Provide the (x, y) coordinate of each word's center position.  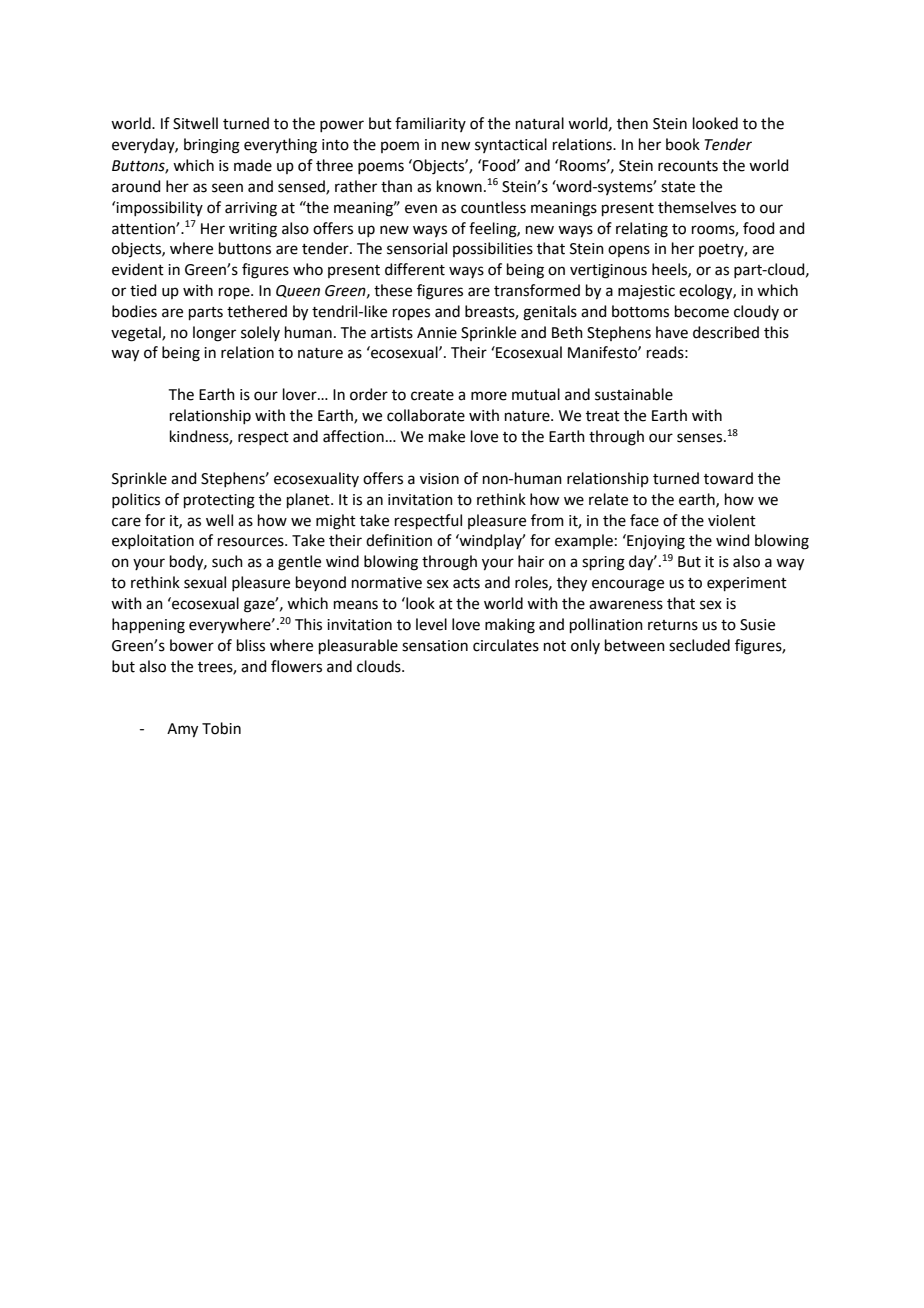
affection (353, 436)
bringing (212, 146)
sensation (435, 646)
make (447, 436)
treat (603, 416)
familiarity (430, 124)
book (683, 144)
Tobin (221, 728)
